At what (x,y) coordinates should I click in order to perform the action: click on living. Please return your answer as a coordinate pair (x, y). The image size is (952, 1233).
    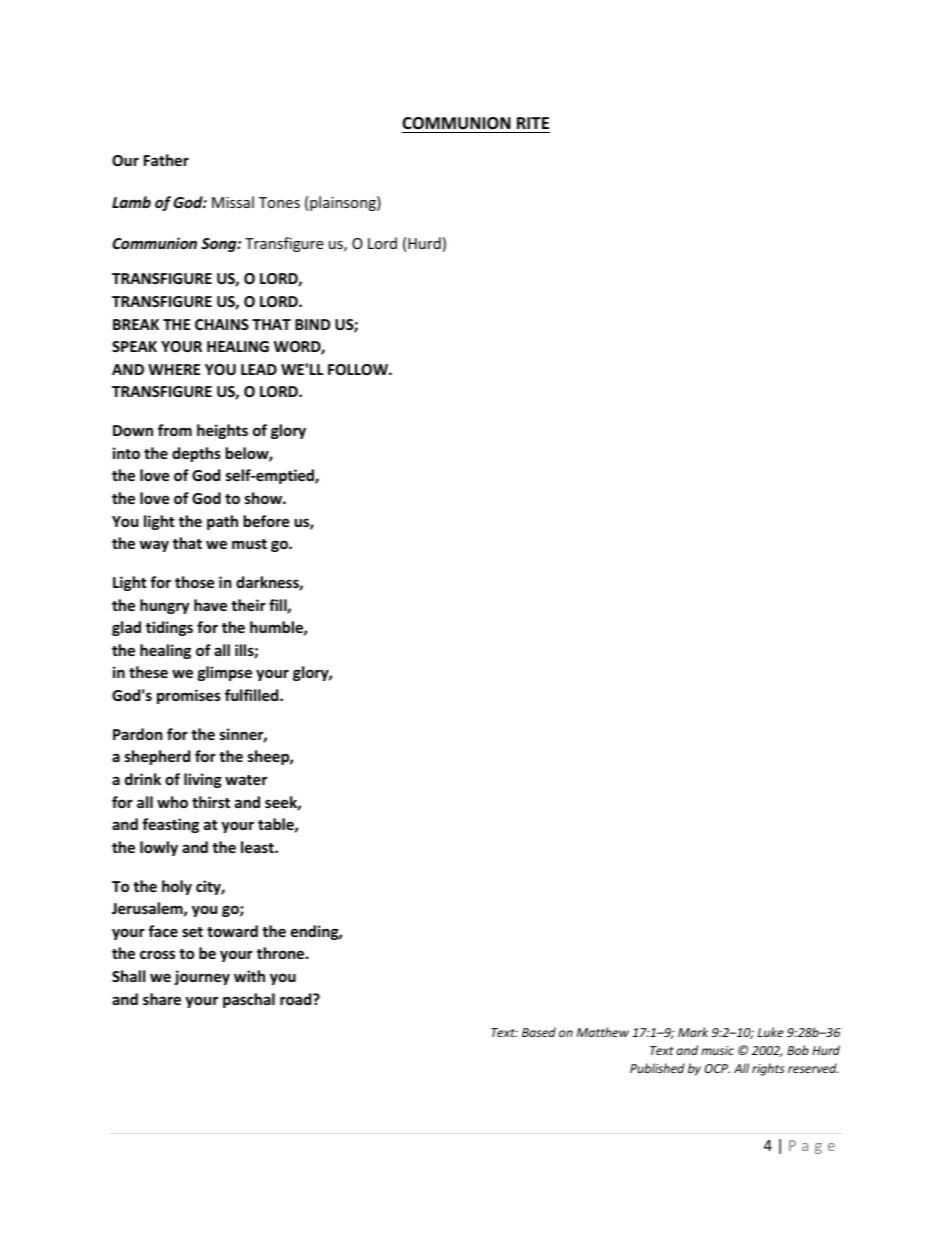
    Looking at the image, I should click on (203, 780).
